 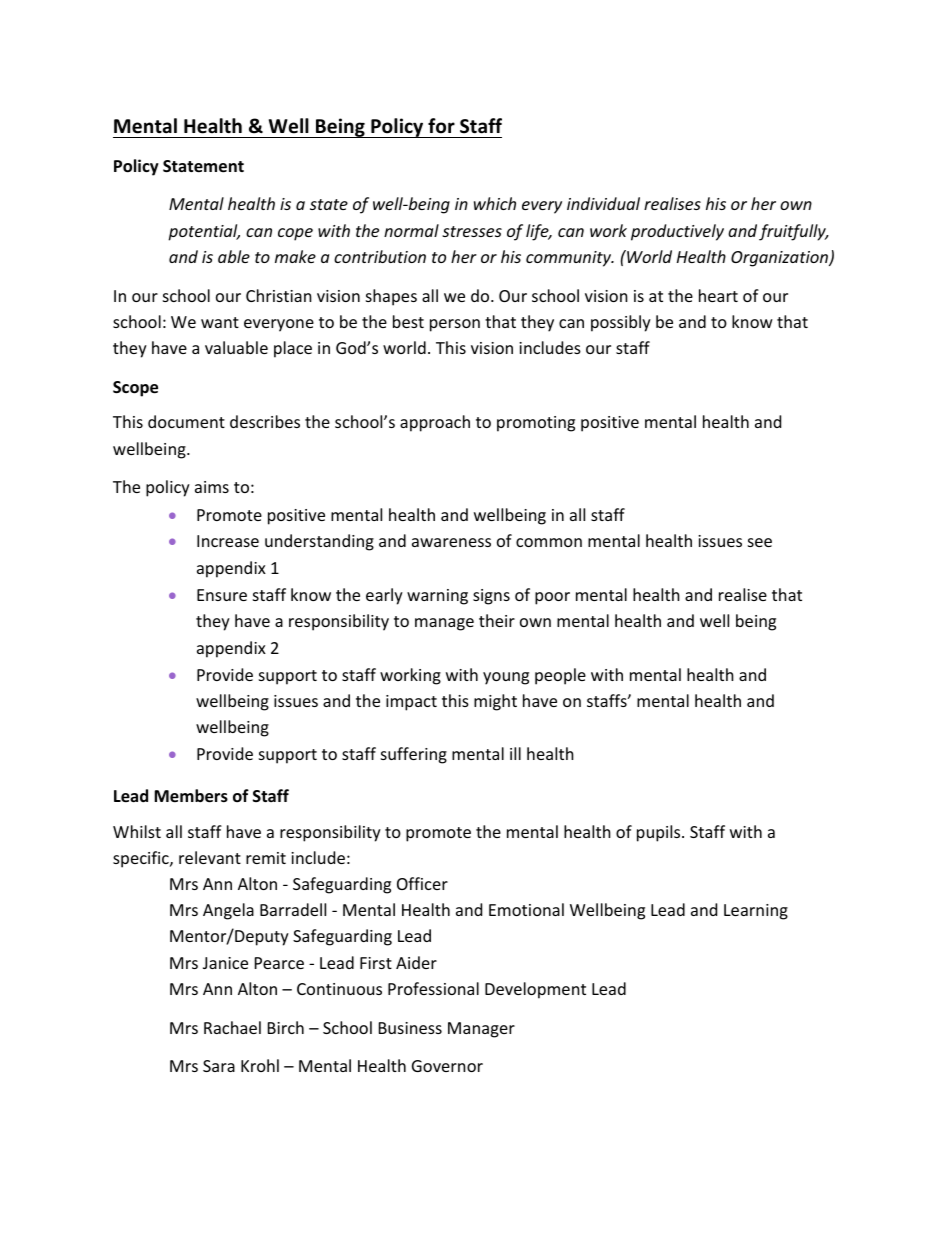 I want to click on suffering, so click(x=414, y=755).
